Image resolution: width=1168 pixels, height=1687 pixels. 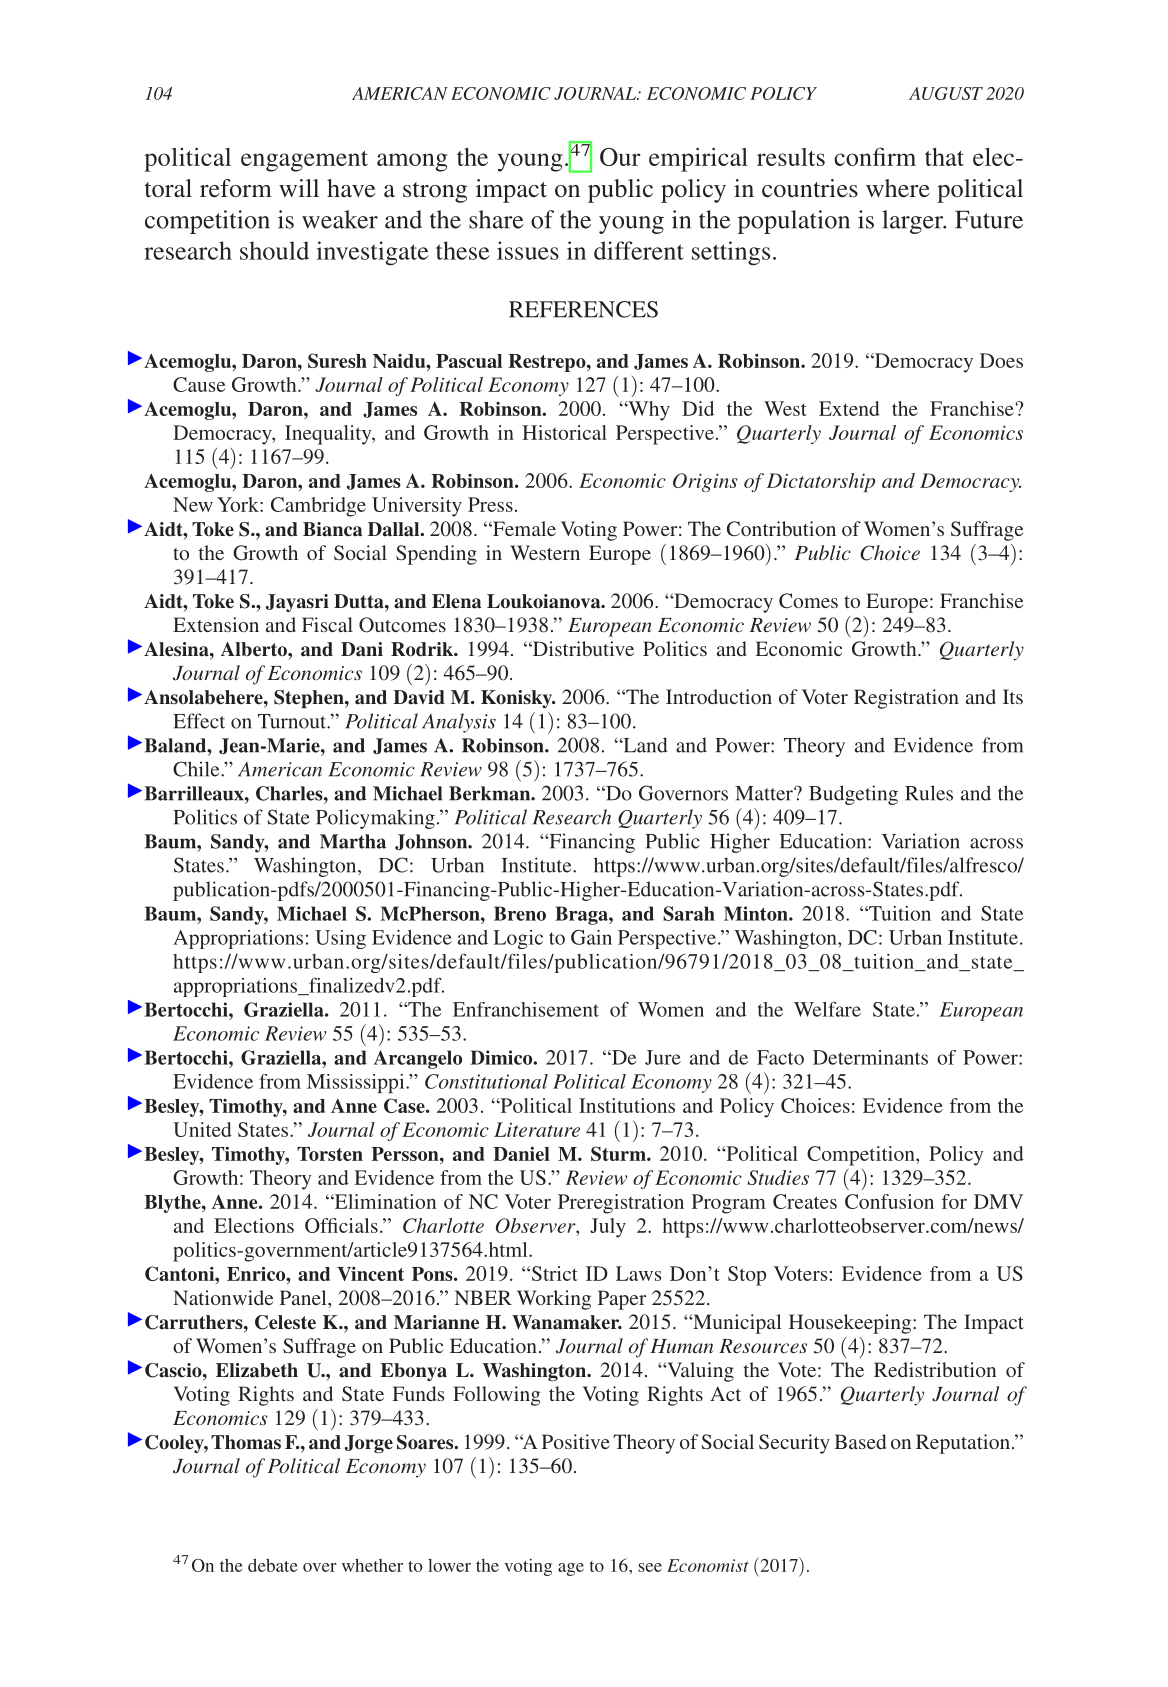 What do you see at coordinates (698, 160) in the screenshot?
I see `empirical` at bounding box center [698, 160].
